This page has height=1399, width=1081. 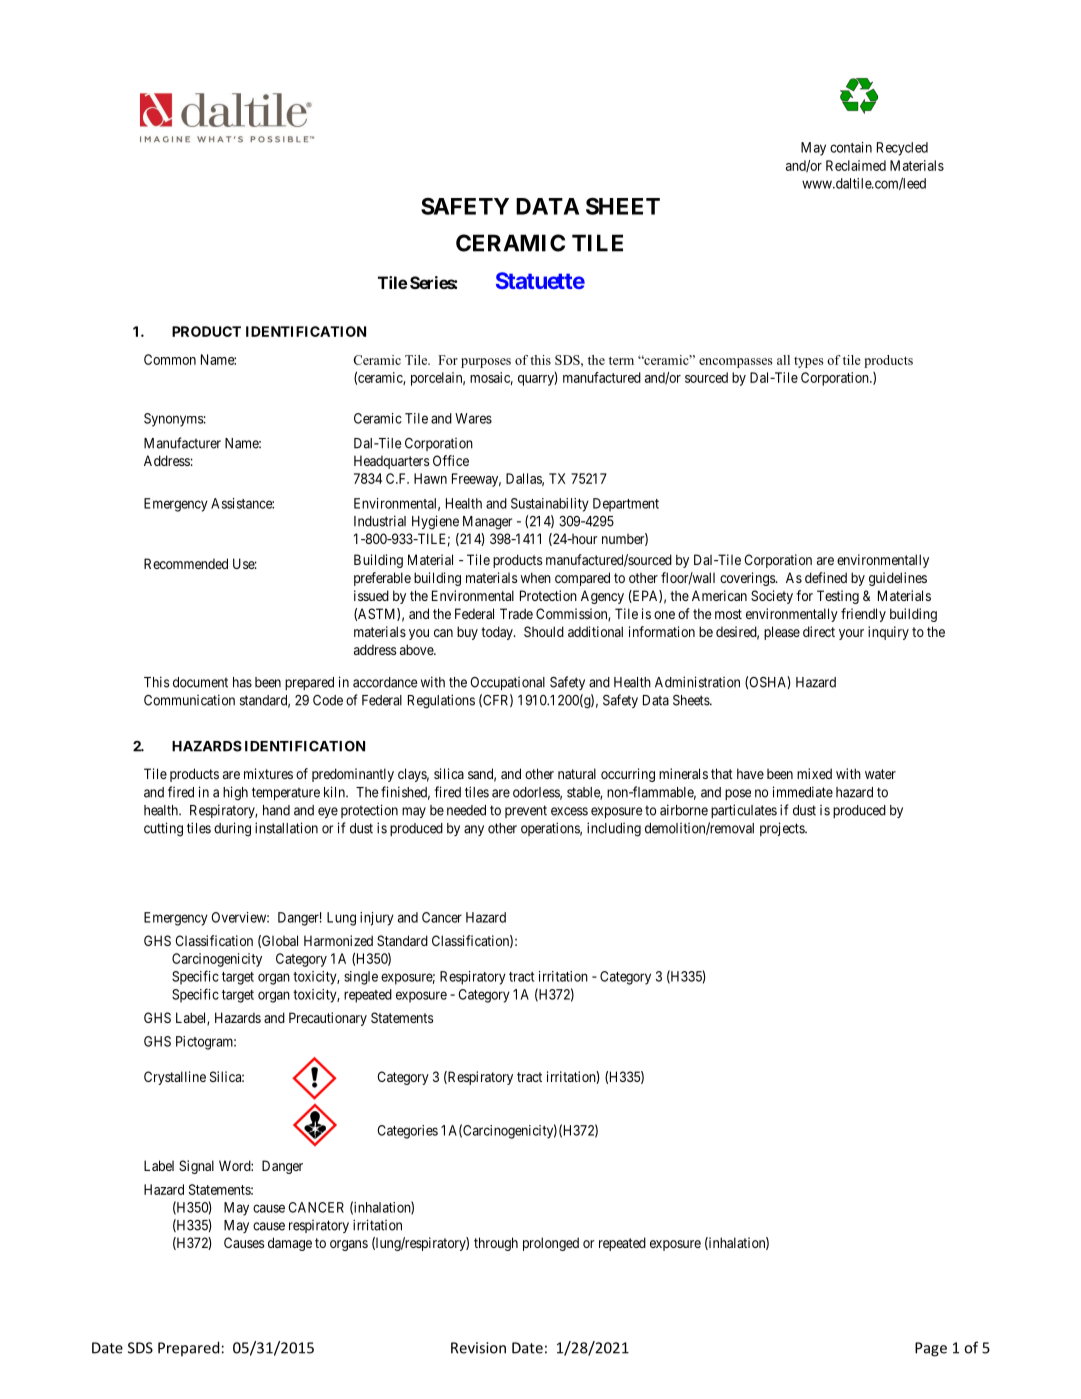 I want to click on natural, so click(x=577, y=773).
